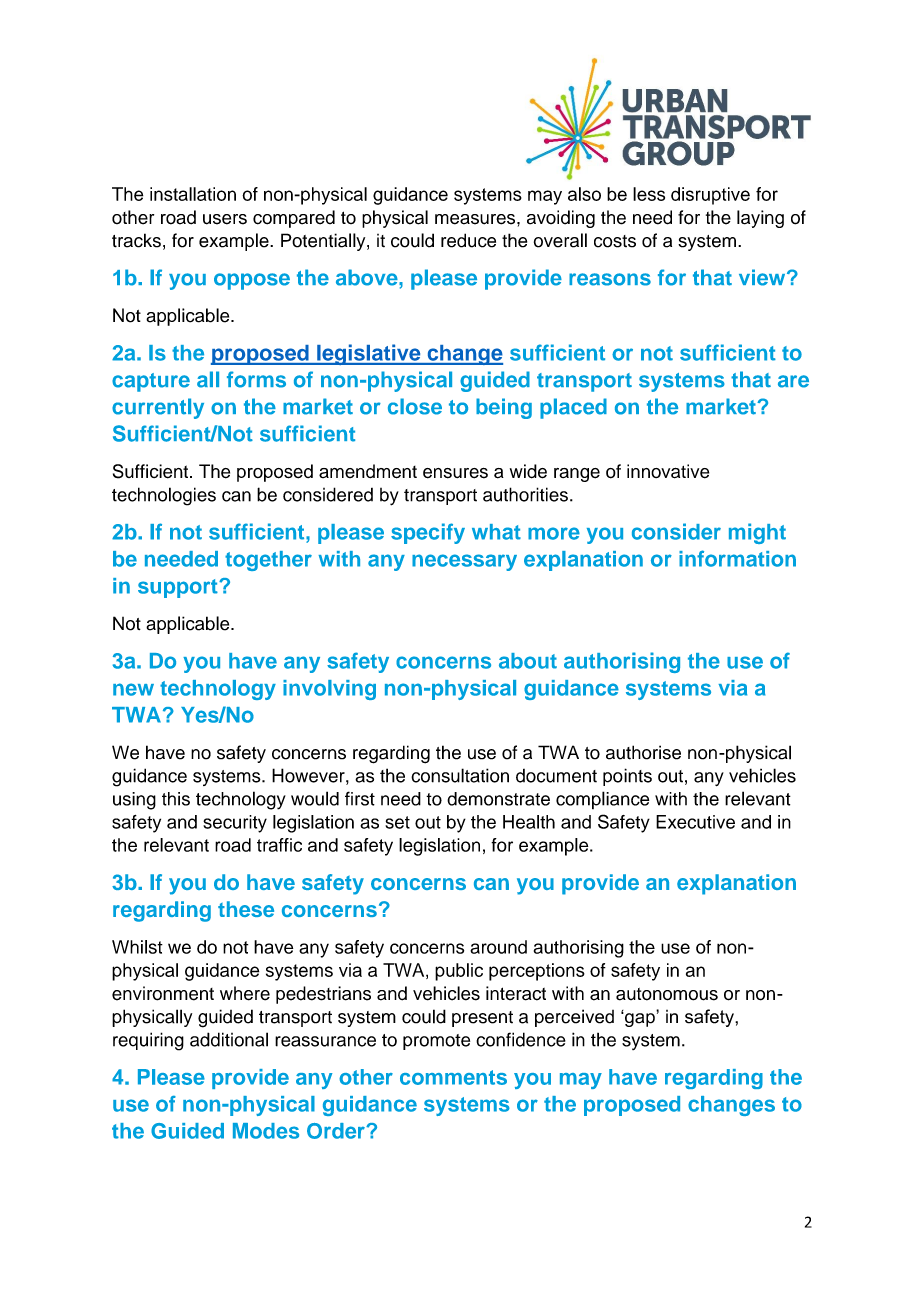  Describe the element at coordinates (266, 1131) in the page. I see `Modes` at that location.
